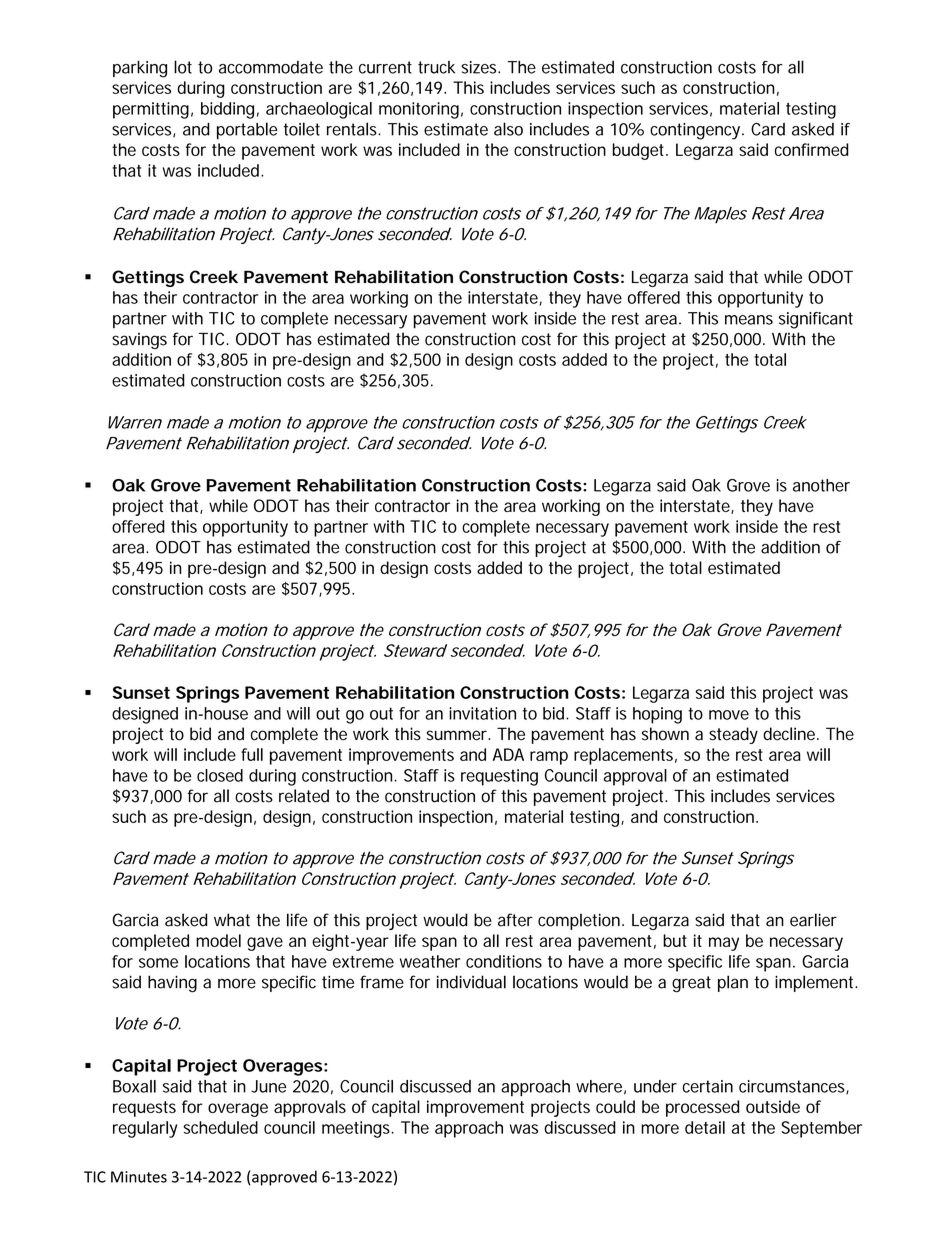  I want to click on contingency, so click(696, 131).
